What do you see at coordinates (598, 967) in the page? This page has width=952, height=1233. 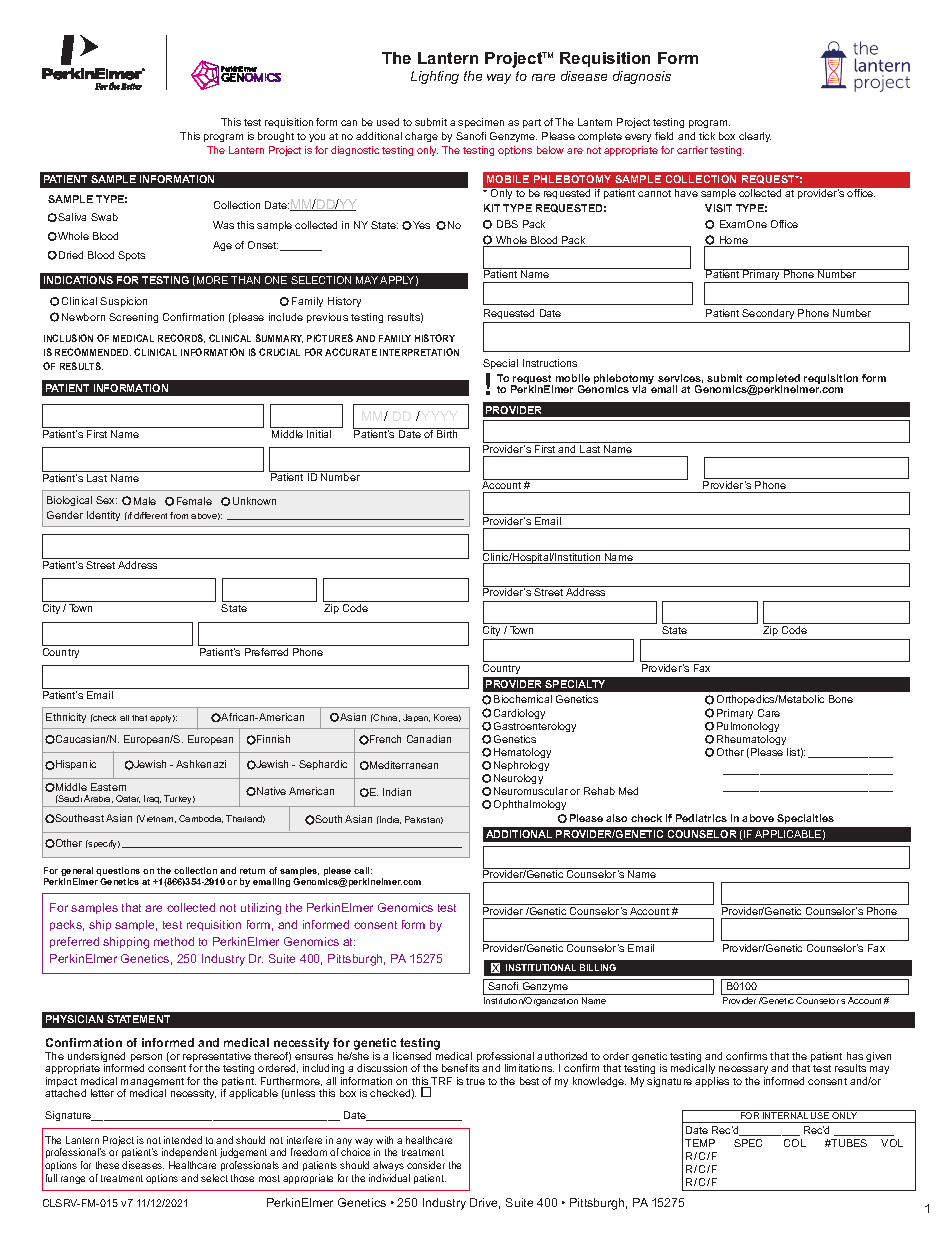 I see `BILLING` at bounding box center [598, 967].
